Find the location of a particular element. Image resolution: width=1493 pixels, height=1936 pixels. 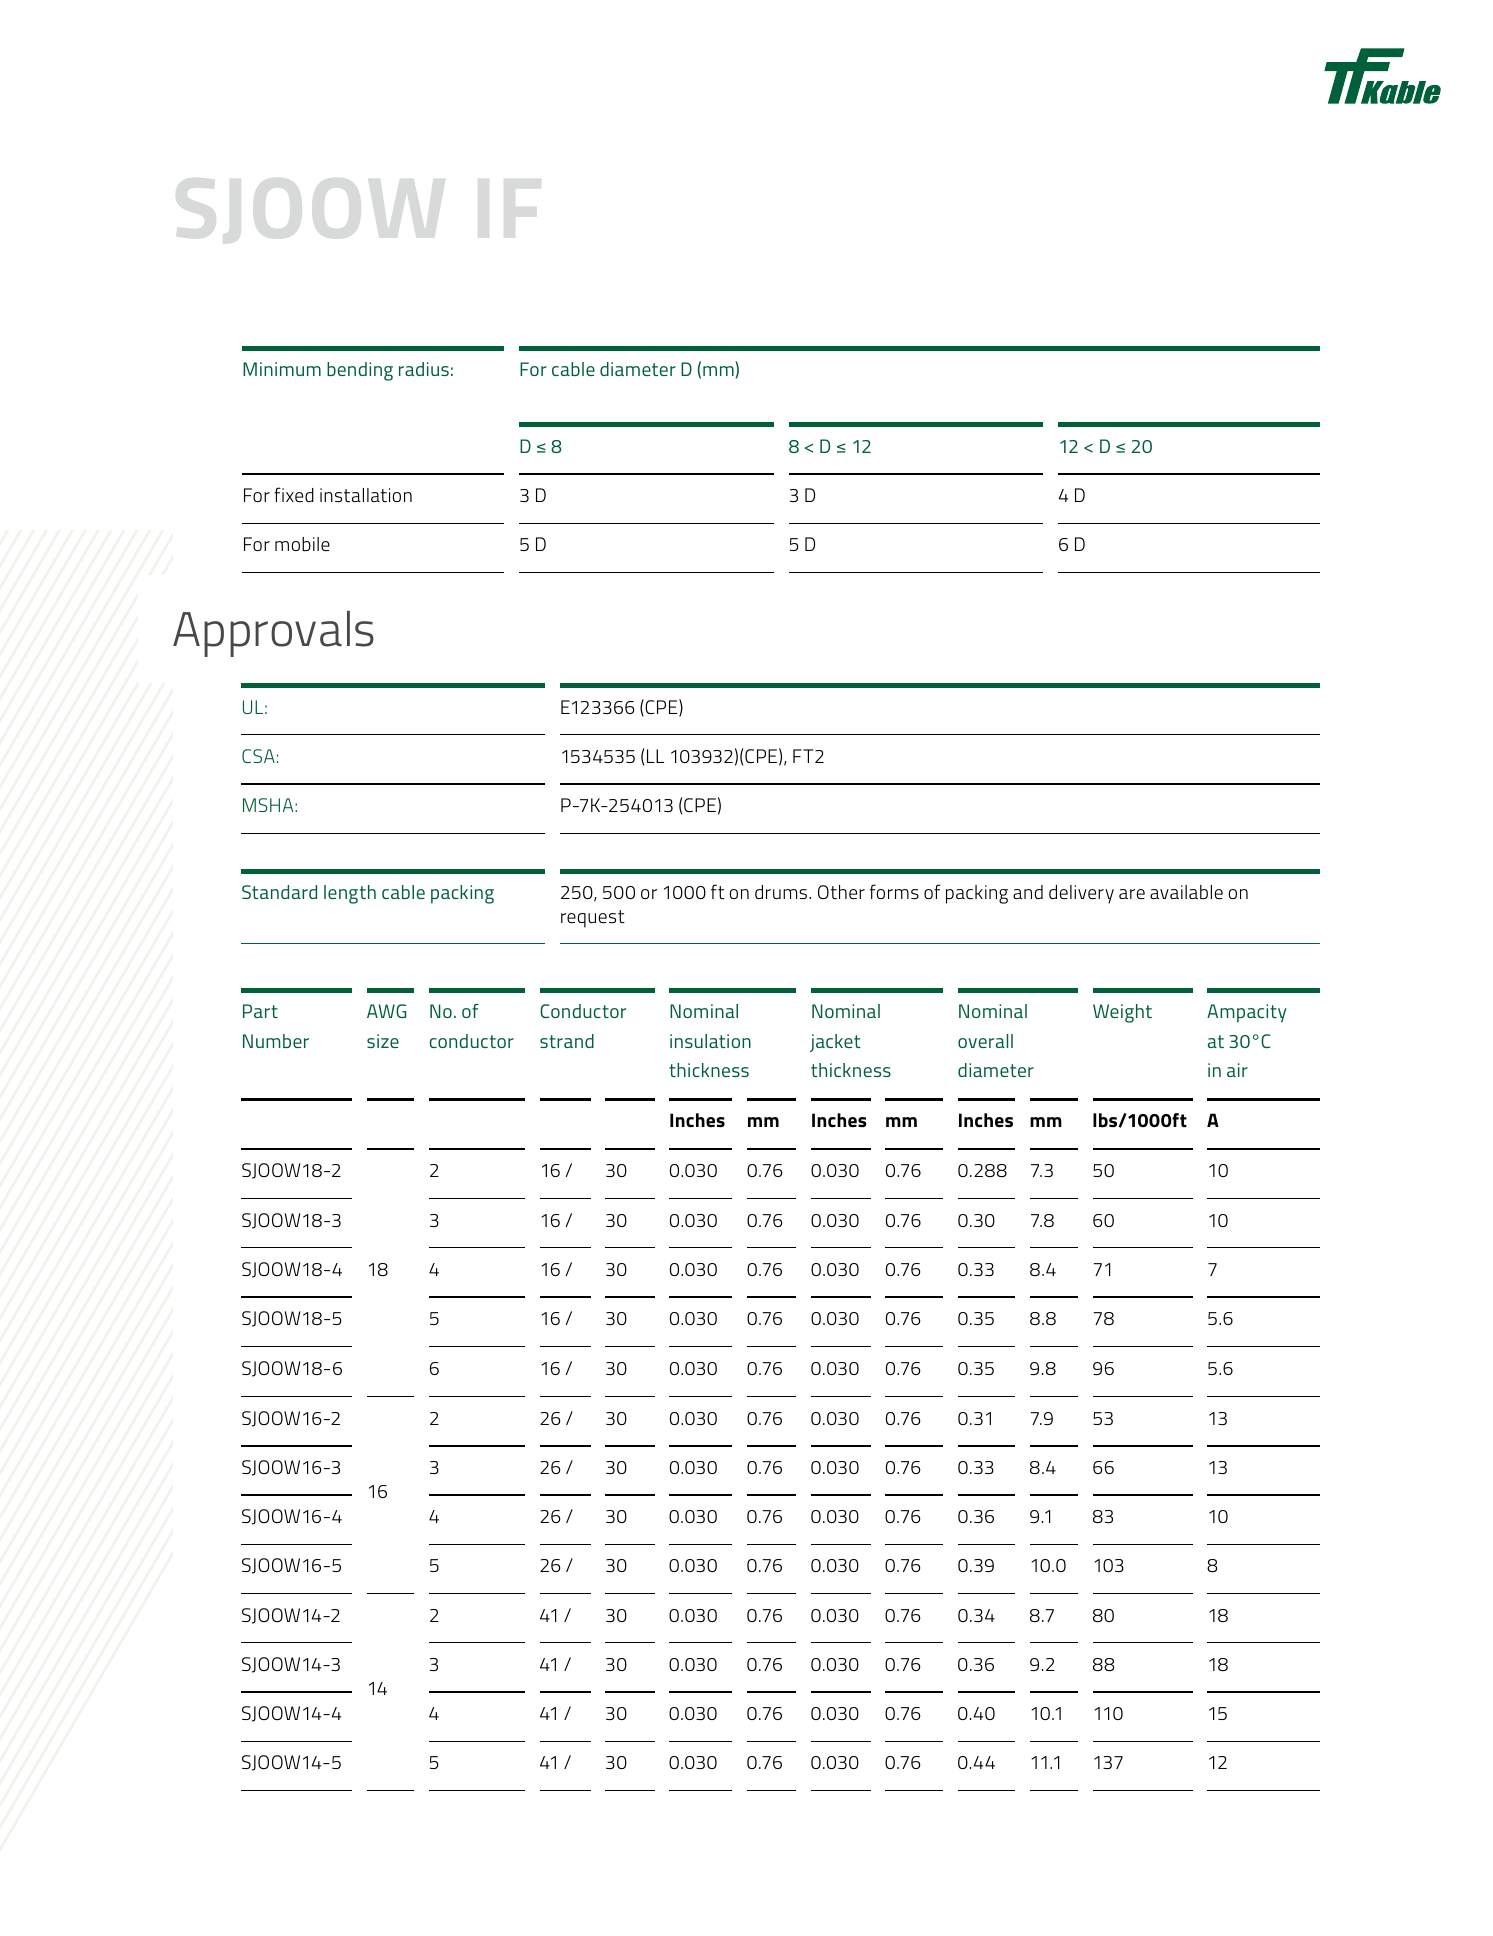

Weight is located at coordinates (1122, 1013).
